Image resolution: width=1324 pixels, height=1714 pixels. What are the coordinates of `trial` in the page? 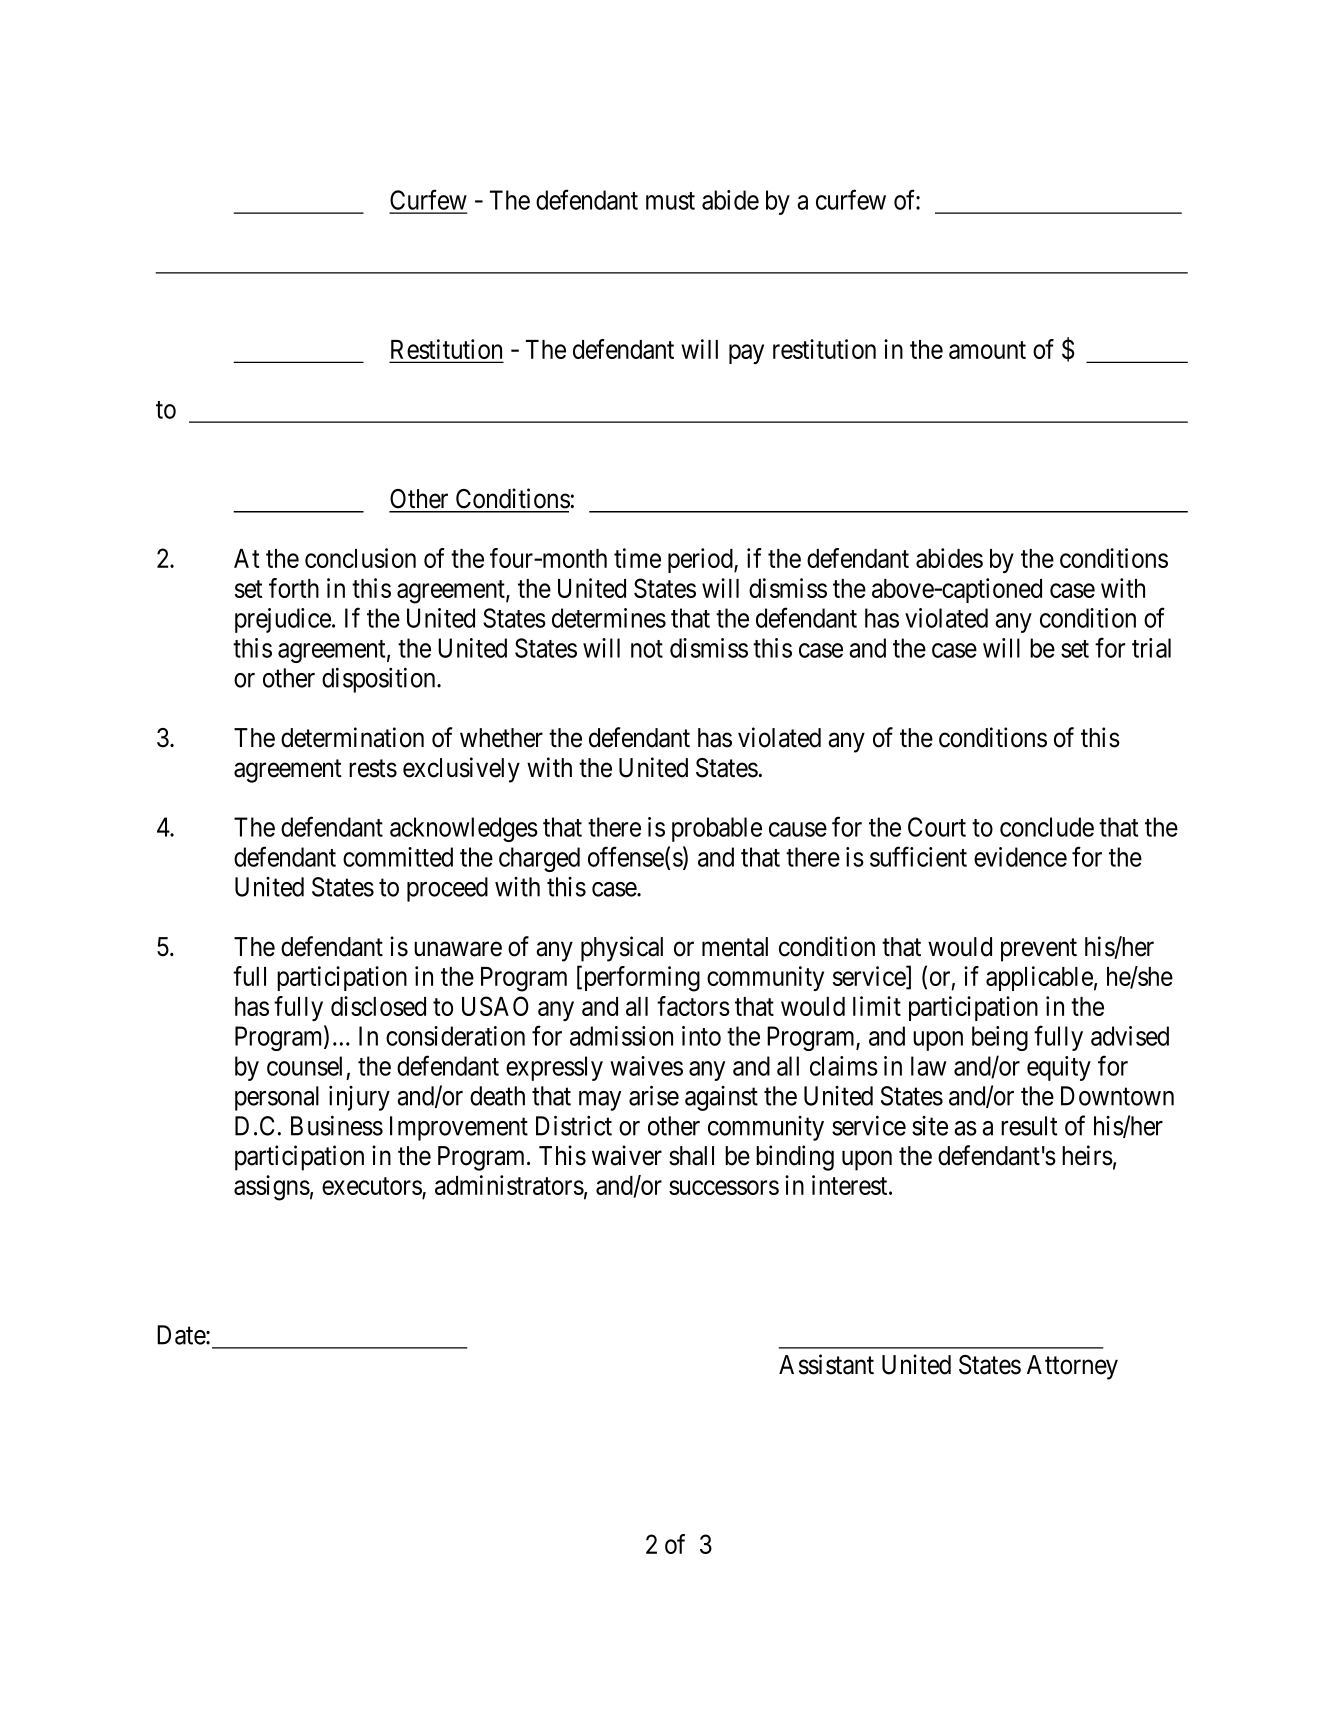 It's located at (1151, 648).
